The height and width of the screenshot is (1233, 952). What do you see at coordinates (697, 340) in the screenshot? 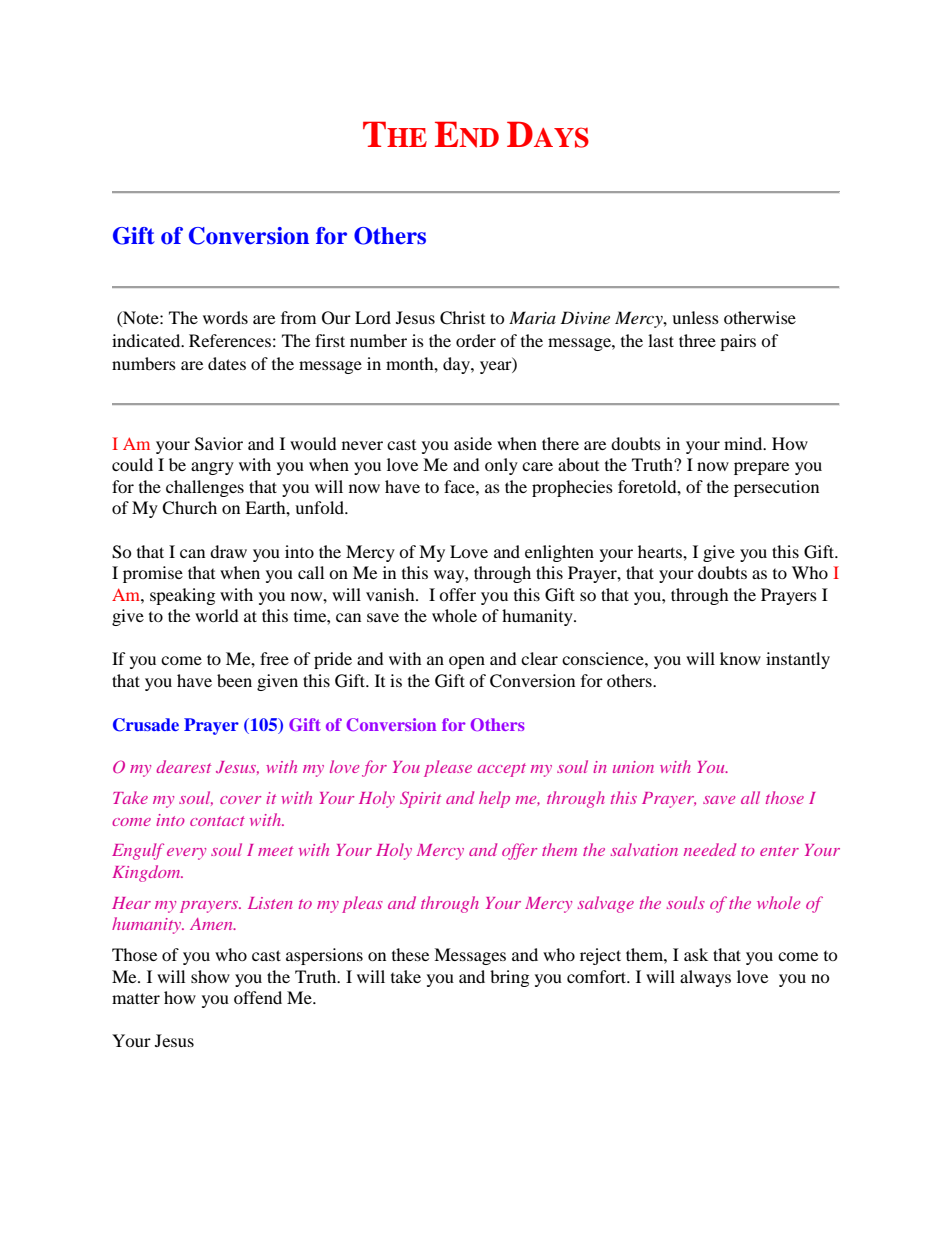
I see `three` at bounding box center [697, 340].
